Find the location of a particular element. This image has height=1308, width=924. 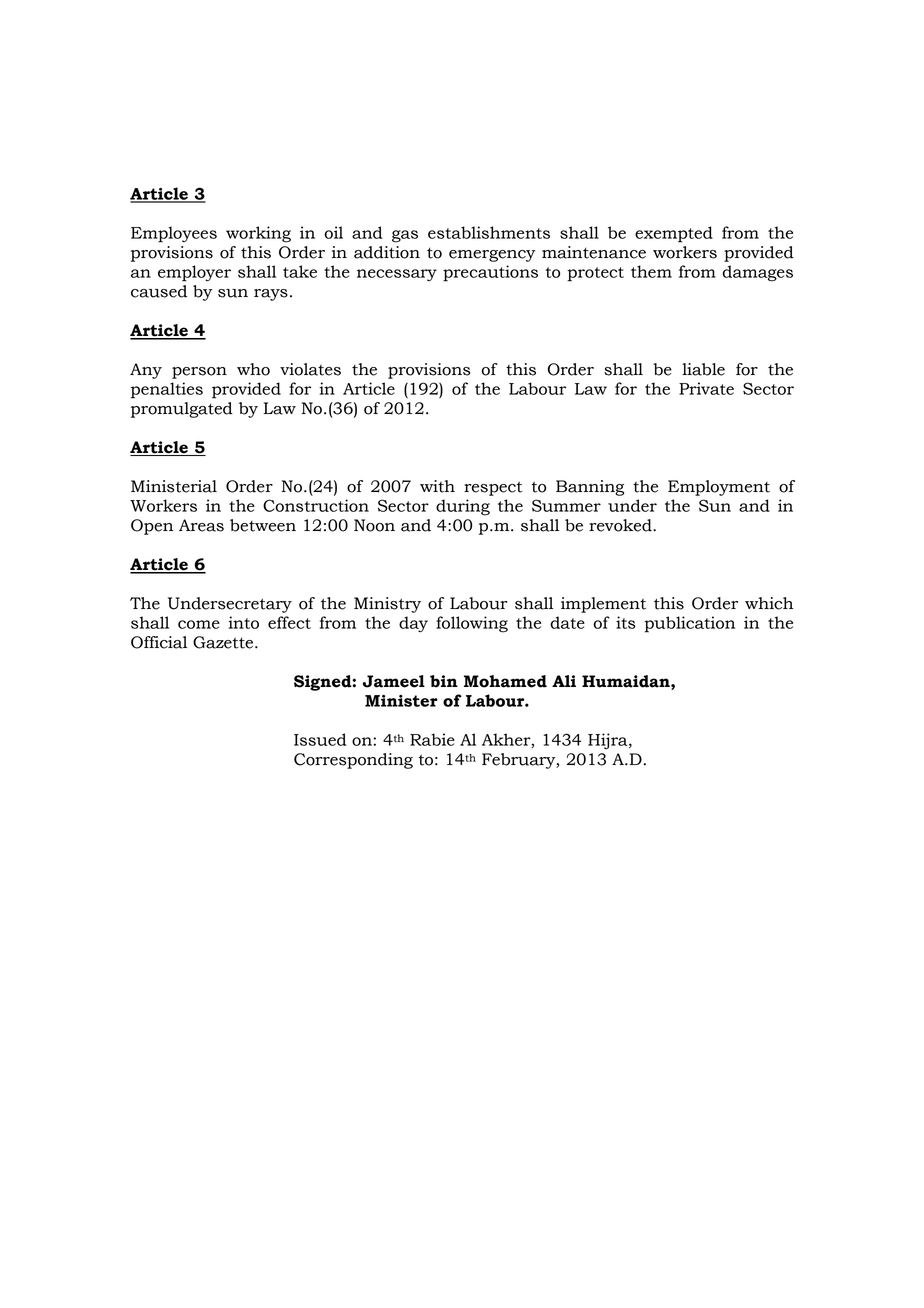

Private is located at coordinates (706, 388).
